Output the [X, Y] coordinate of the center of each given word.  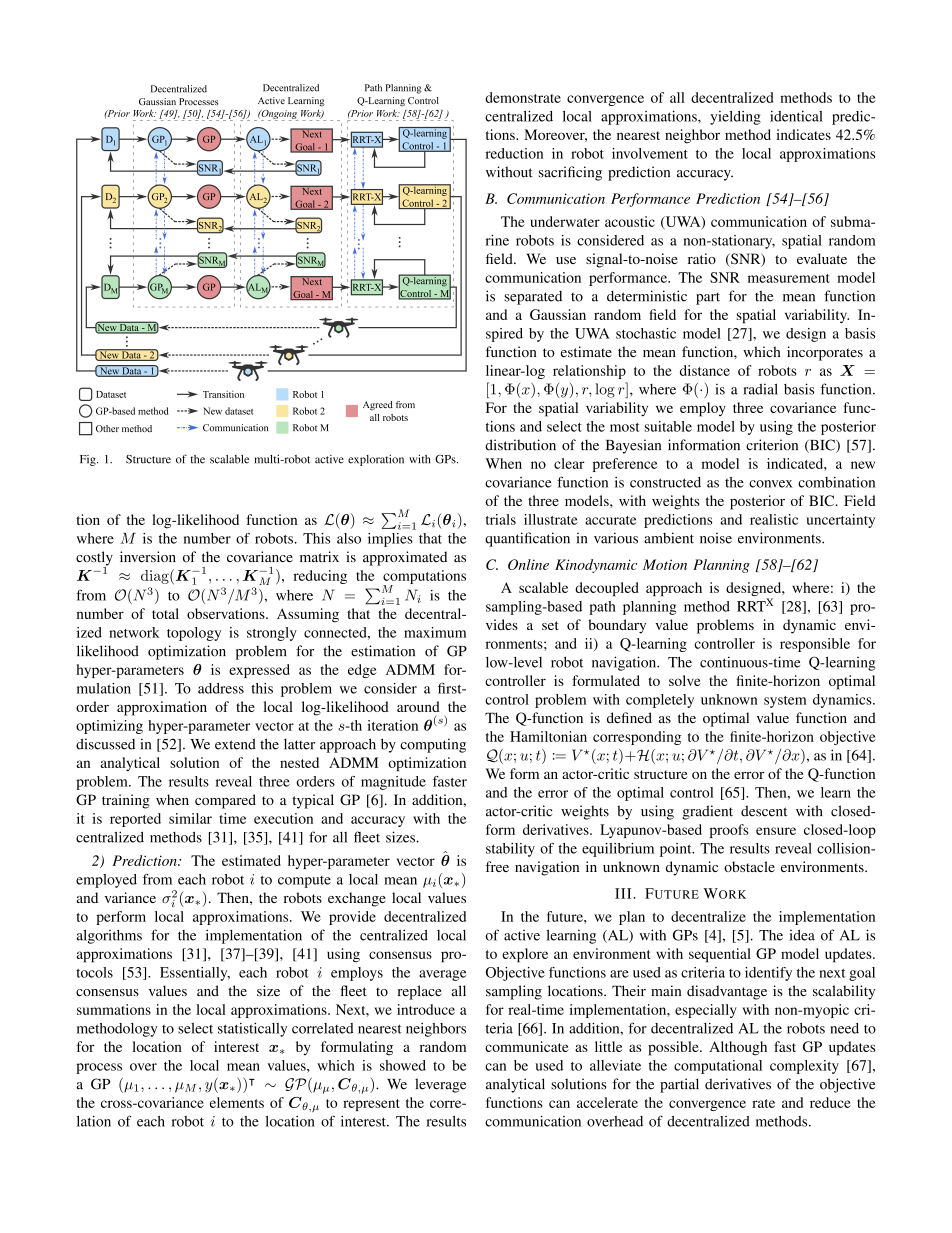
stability [510, 850]
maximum [435, 632]
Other [107, 429]
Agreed [378, 406]
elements [237, 1102]
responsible [815, 645]
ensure [776, 831]
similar [190, 818]
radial [760, 389]
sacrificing [570, 173]
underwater [565, 221]
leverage [440, 1085]
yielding [735, 118]
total [165, 613]
